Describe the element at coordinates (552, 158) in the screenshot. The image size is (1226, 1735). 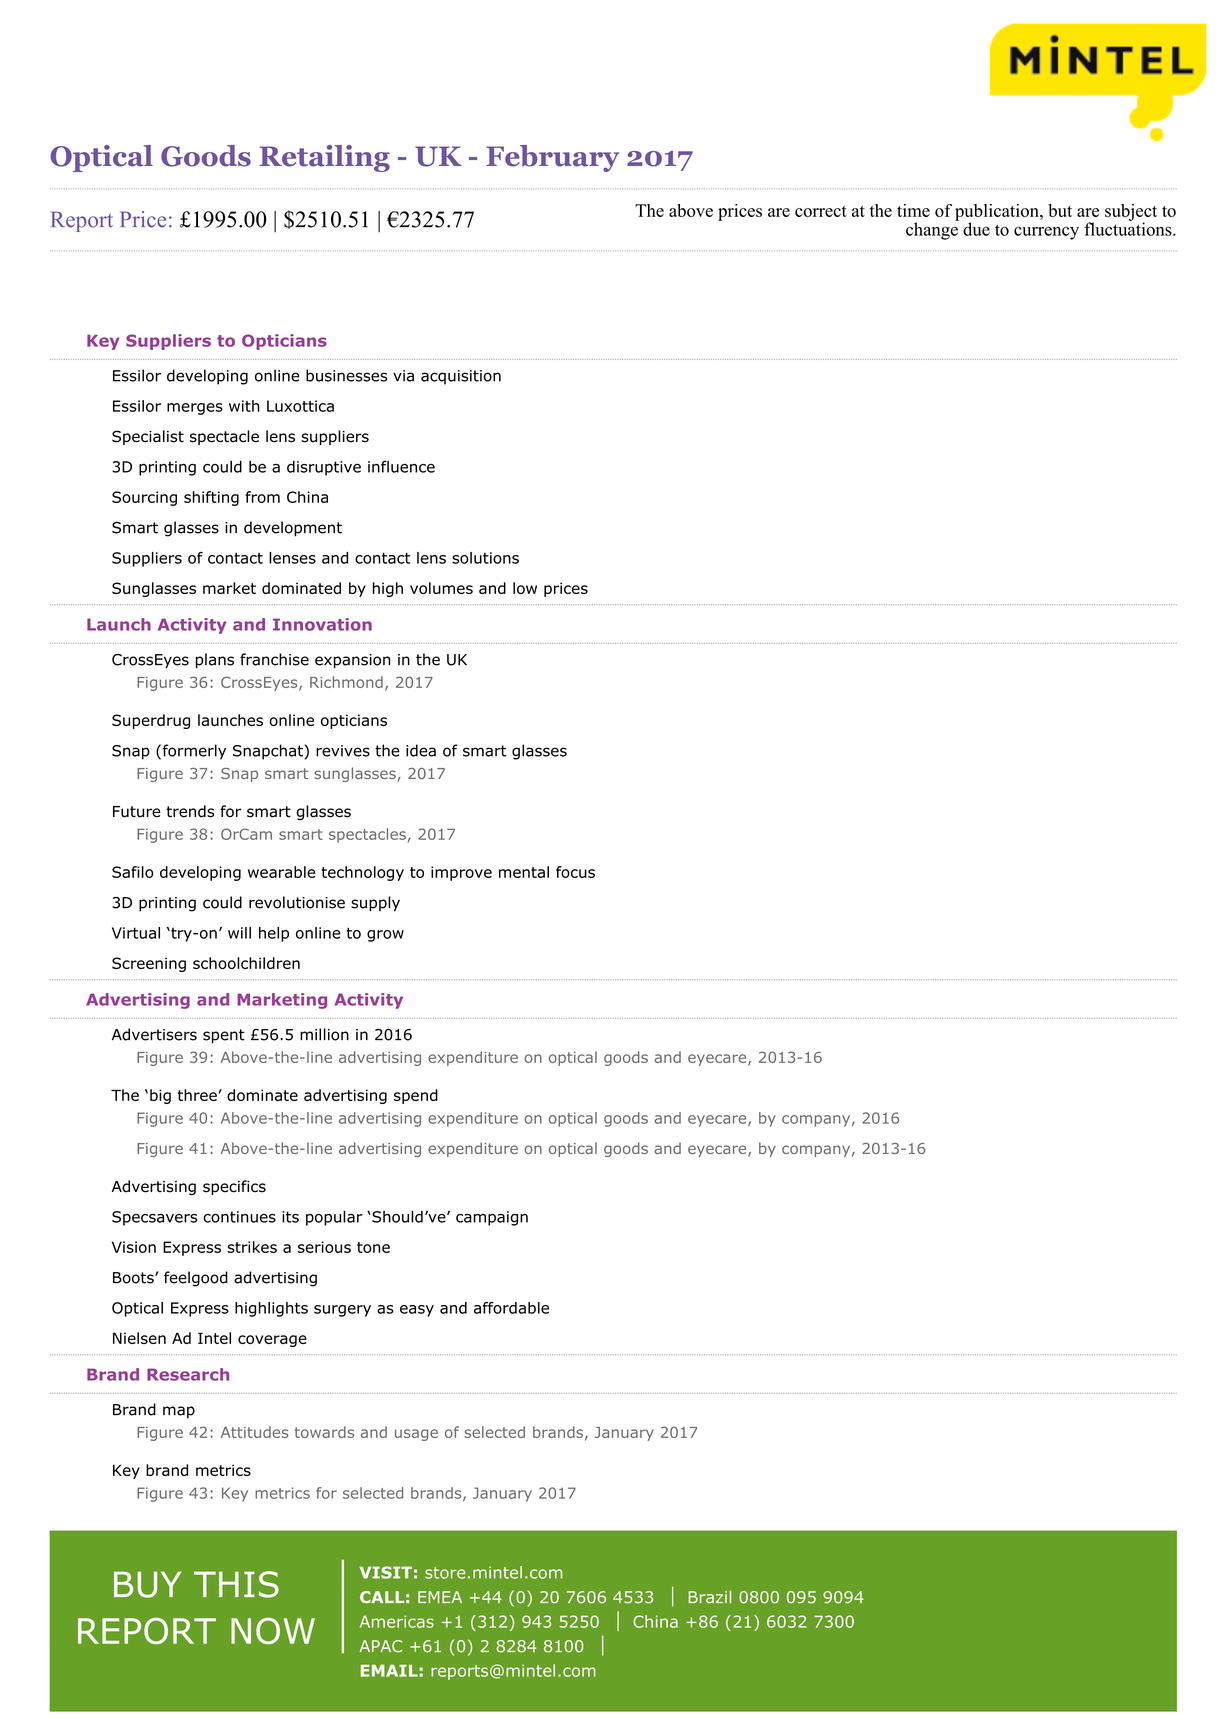
I see `February` at that location.
